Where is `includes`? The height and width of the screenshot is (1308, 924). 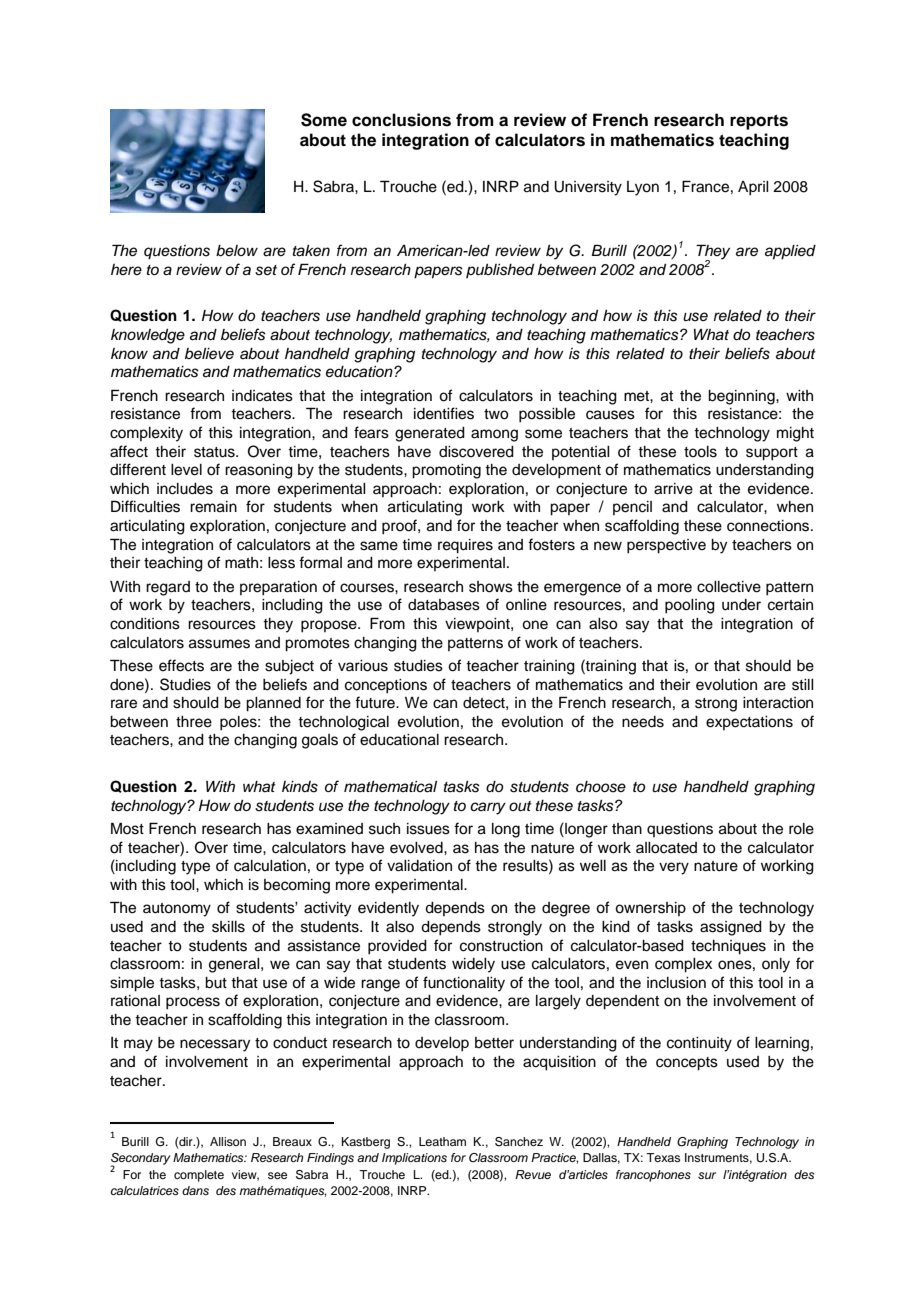 includes is located at coordinates (185, 489).
